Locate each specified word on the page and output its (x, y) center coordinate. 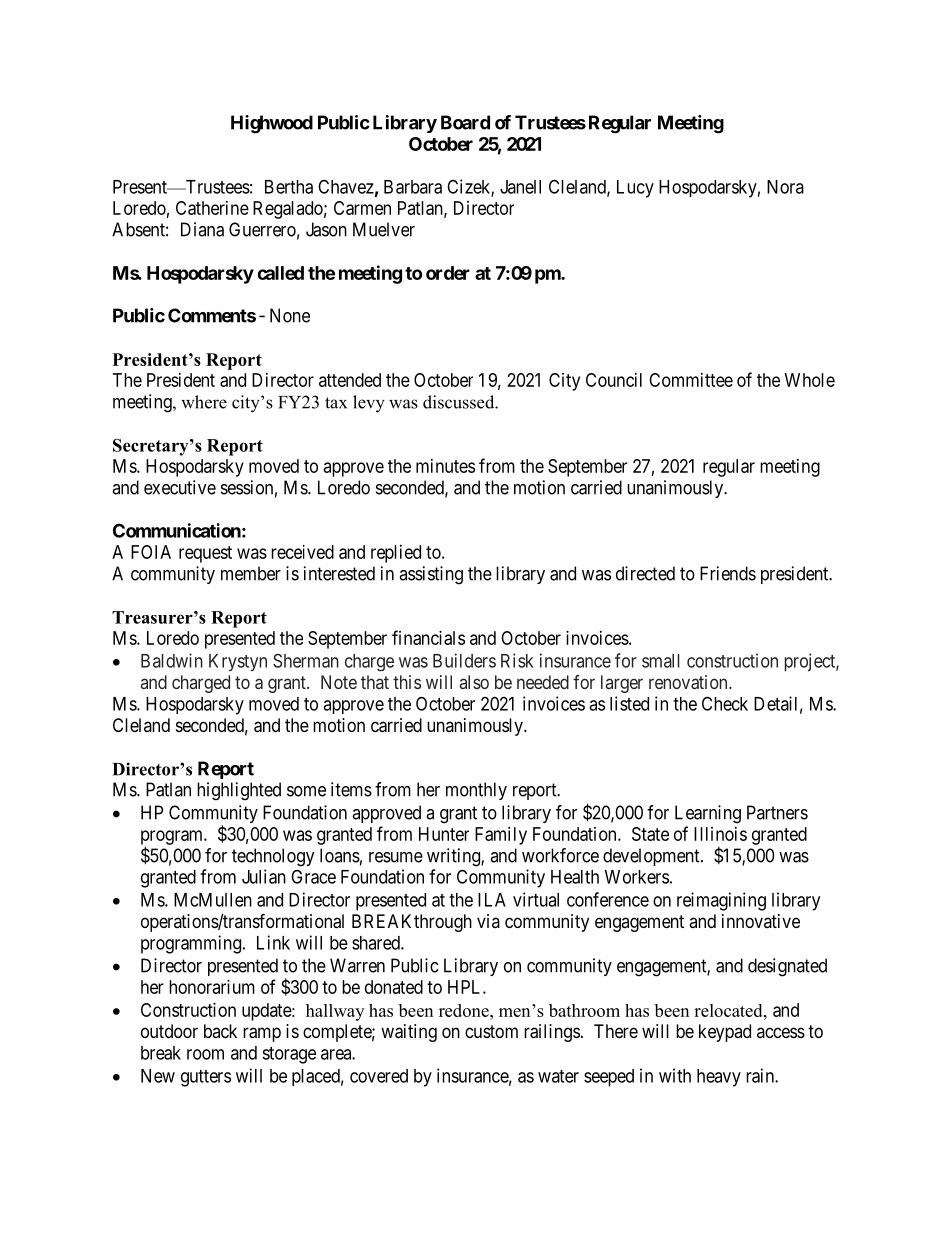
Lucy (635, 189)
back (220, 1031)
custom (491, 1031)
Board (465, 122)
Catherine (212, 208)
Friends (728, 573)
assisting (431, 575)
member (251, 573)
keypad (725, 1033)
